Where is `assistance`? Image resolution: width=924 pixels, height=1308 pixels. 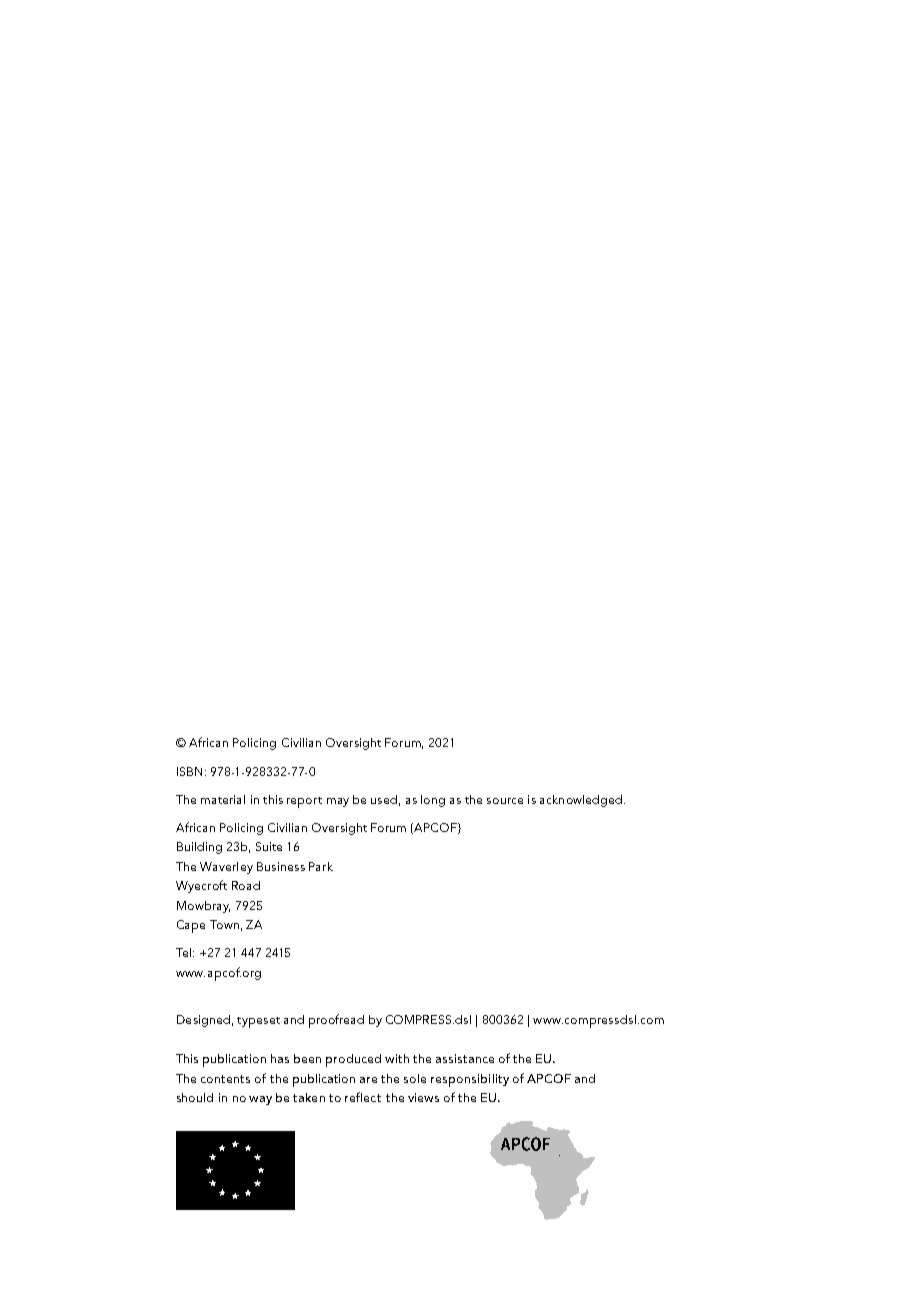
assistance is located at coordinates (465, 1058).
